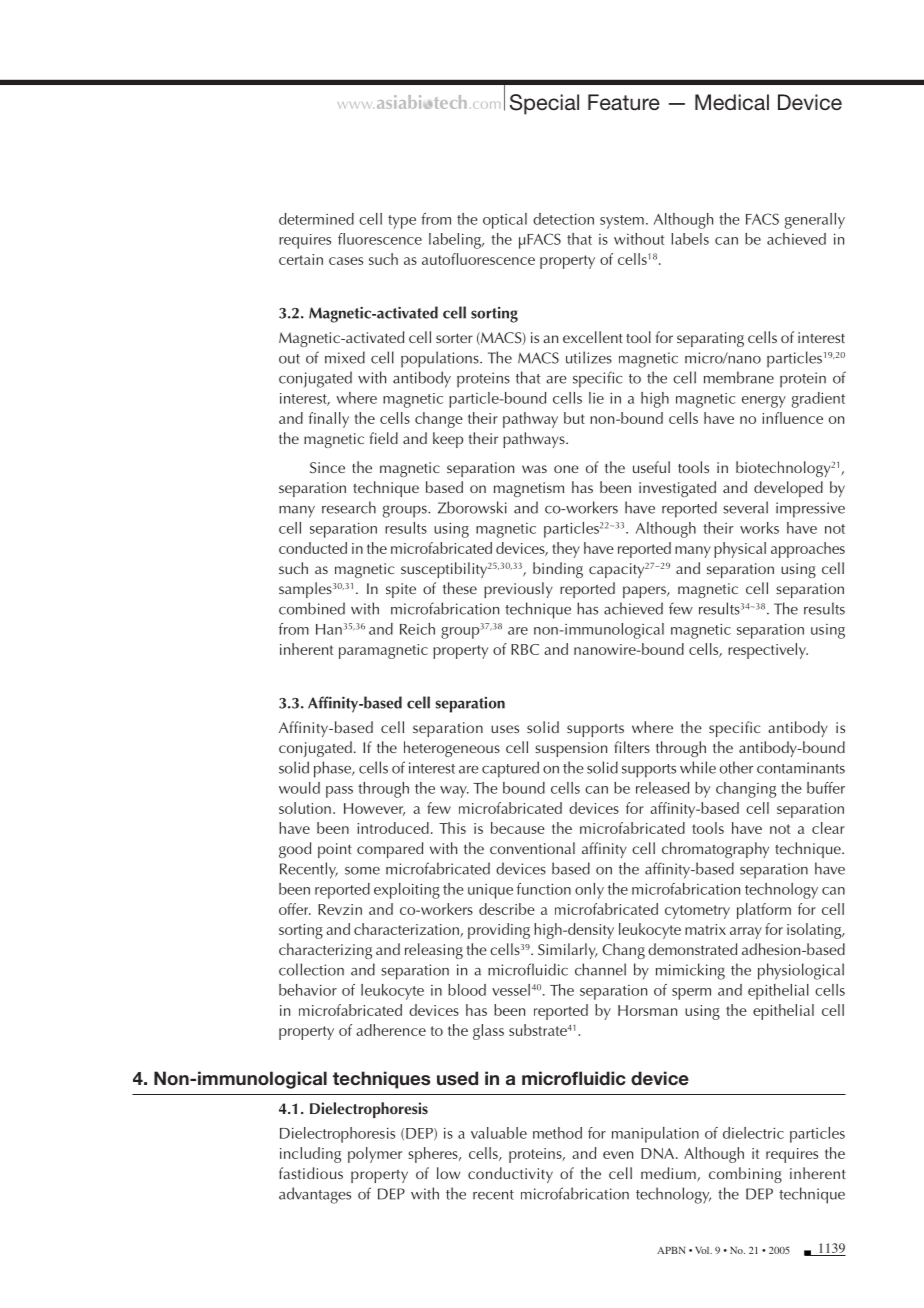  Describe the element at coordinates (315, 1195) in the page. I see `advantages` at that location.
